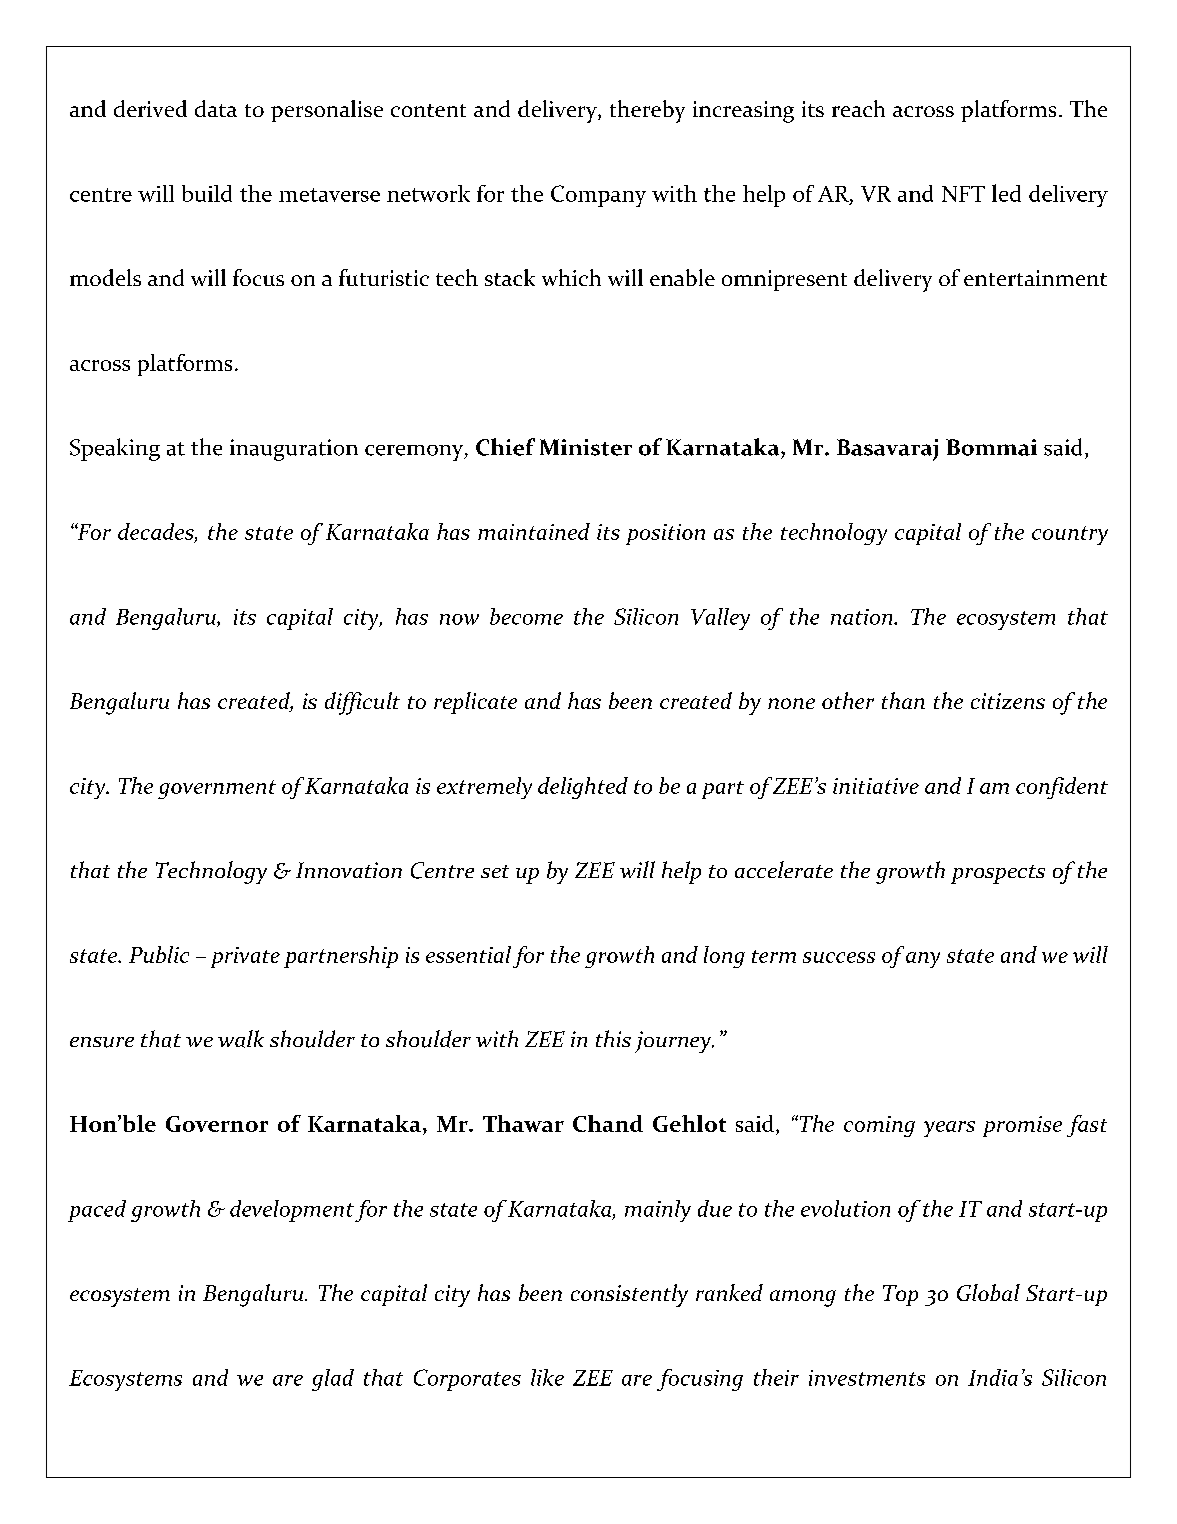 The image size is (1177, 1524). What do you see at coordinates (998, 874) in the document?
I see `prospects` at bounding box center [998, 874].
